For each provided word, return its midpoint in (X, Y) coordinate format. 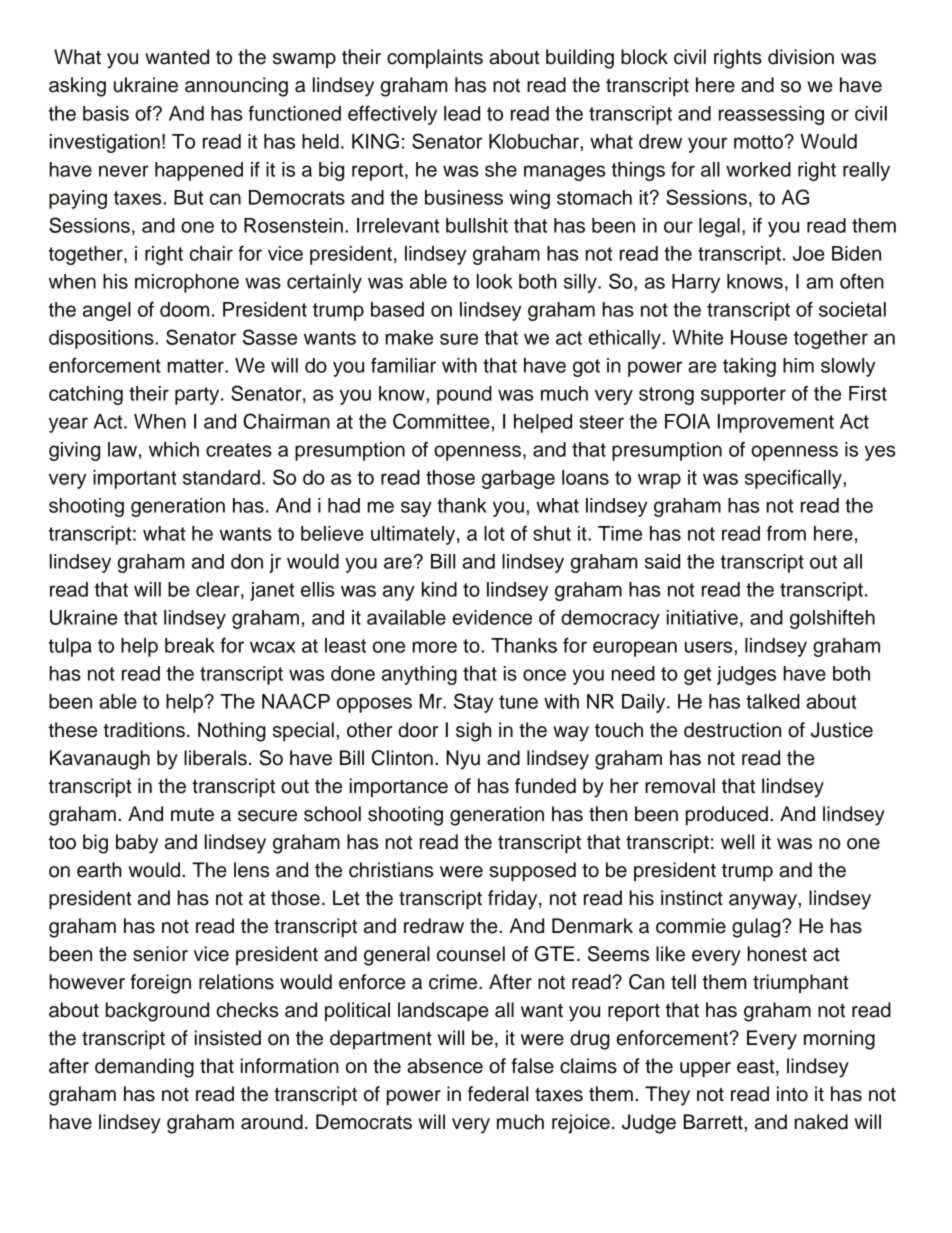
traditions (144, 730)
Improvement (776, 423)
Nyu (463, 760)
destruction (732, 730)
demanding (144, 1068)
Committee (441, 421)
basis (106, 113)
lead (462, 113)
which (174, 449)
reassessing (771, 115)
